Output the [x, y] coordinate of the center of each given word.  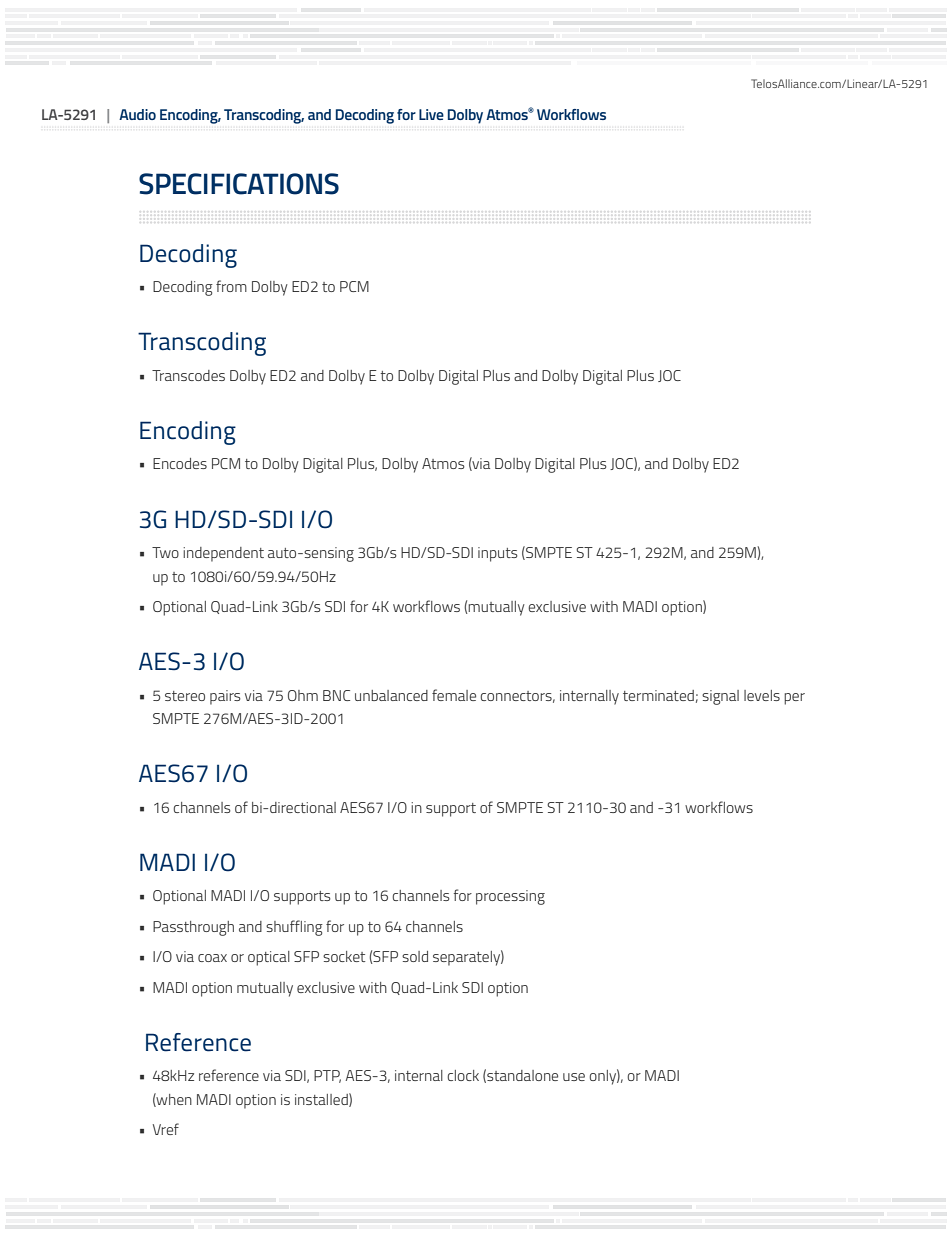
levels [762, 695]
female [454, 695]
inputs [498, 554]
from [231, 286]
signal [720, 697]
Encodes [180, 463]
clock [463, 1075]
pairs [225, 697]
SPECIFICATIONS [239, 184]
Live [431, 114]
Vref [166, 1129]
